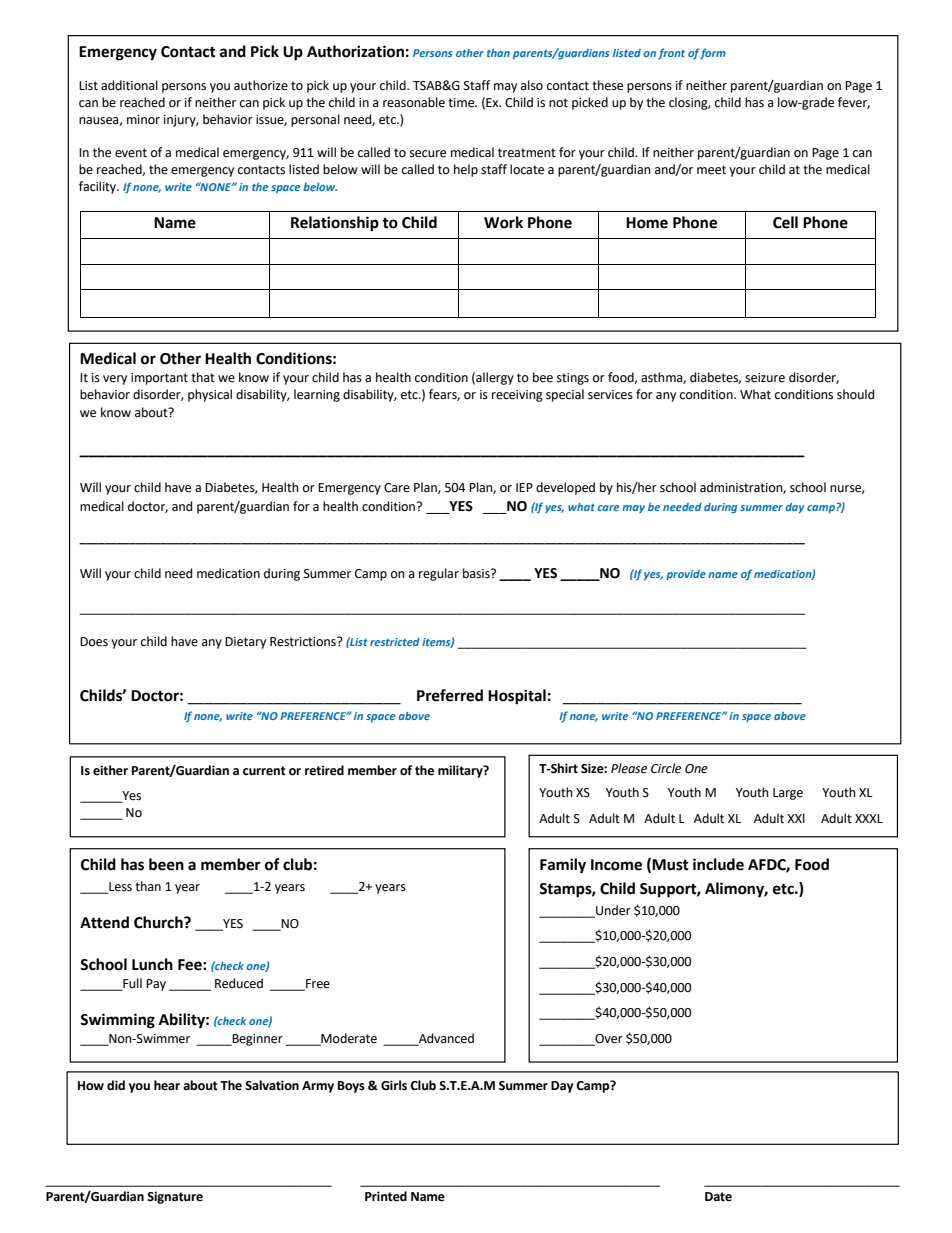 The height and width of the screenshot is (1233, 952). What do you see at coordinates (718, 1197) in the screenshot?
I see `Date` at bounding box center [718, 1197].
